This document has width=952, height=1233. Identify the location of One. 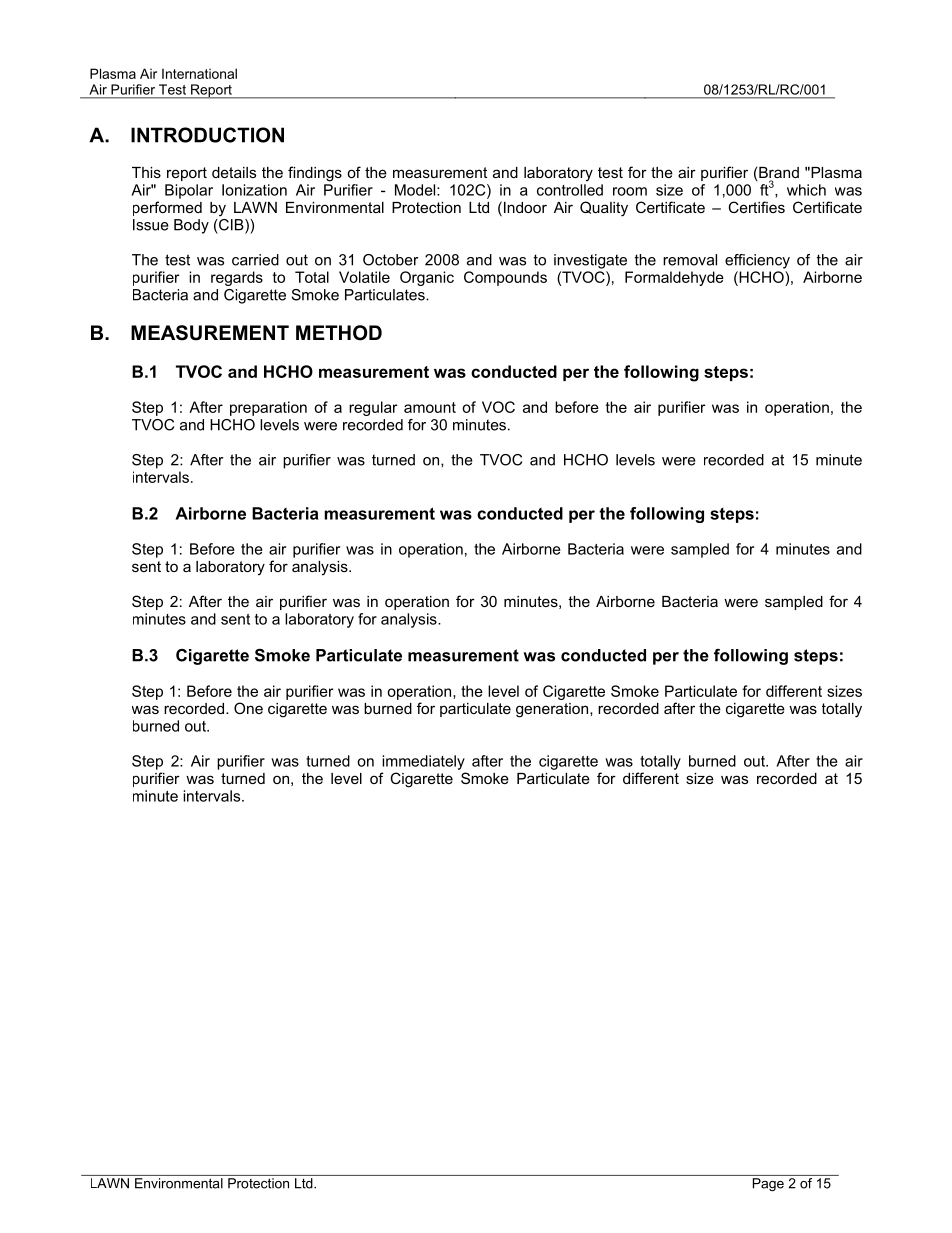
(248, 708).
